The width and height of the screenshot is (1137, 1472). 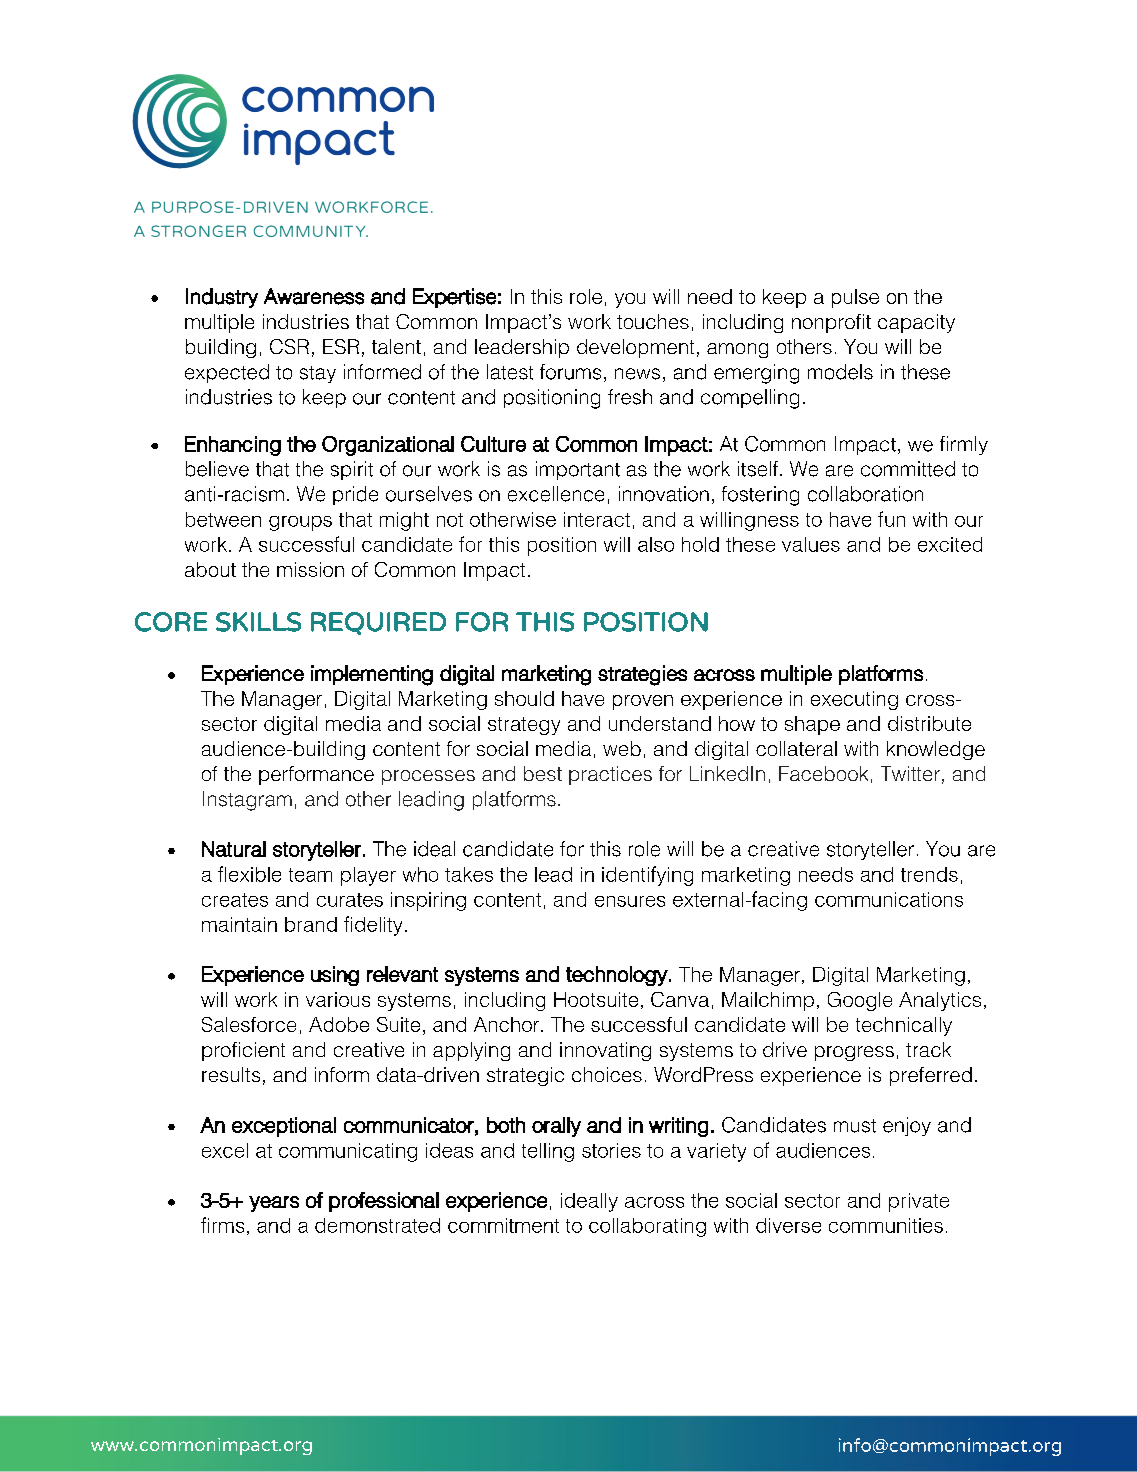 What do you see at coordinates (831, 323) in the screenshot?
I see `nonprofit` at bounding box center [831, 323].
